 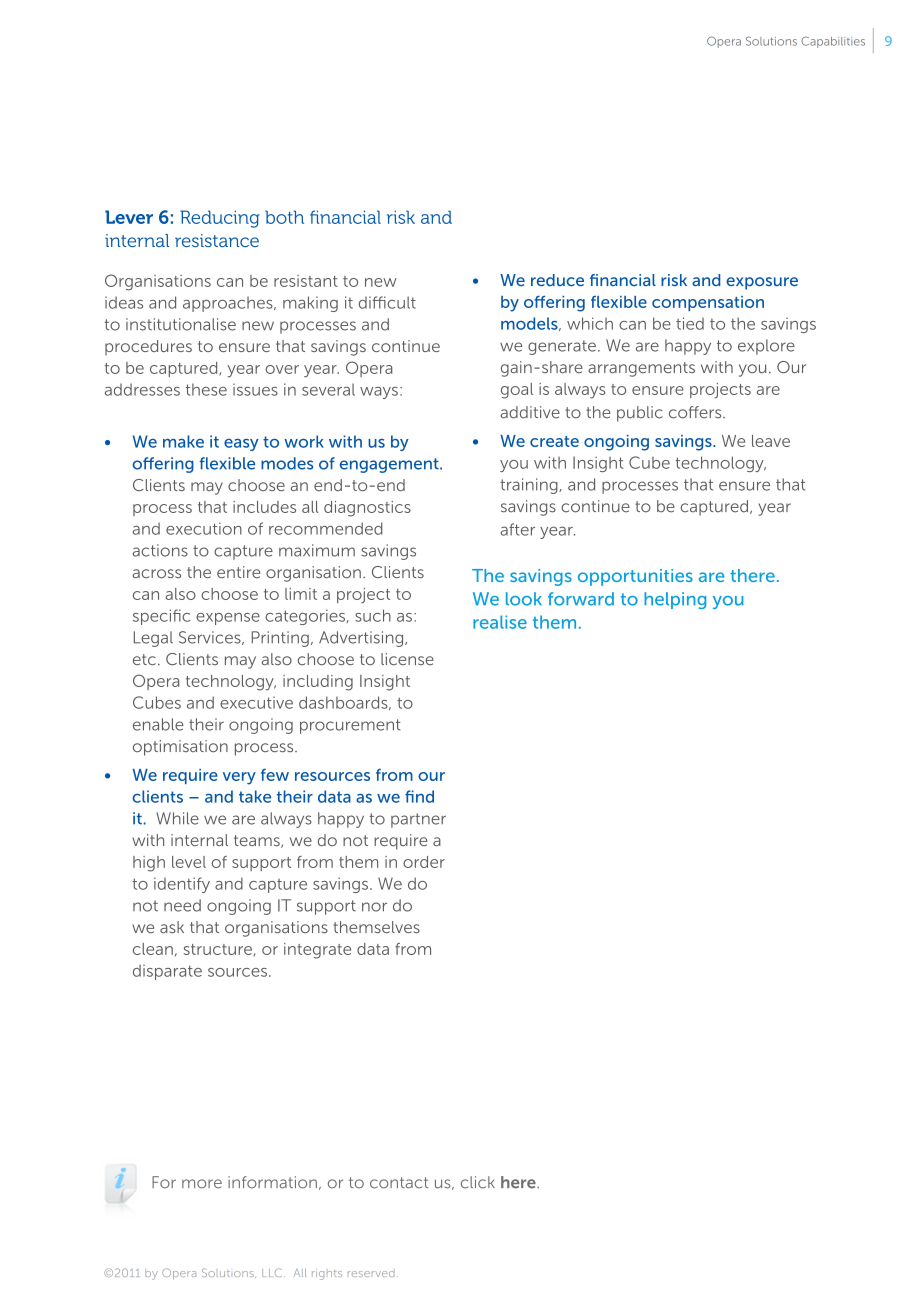 What do you see at coordinates (478, 1182) in the screenshot?
I see `click` at bounding box center [478, 1182].
